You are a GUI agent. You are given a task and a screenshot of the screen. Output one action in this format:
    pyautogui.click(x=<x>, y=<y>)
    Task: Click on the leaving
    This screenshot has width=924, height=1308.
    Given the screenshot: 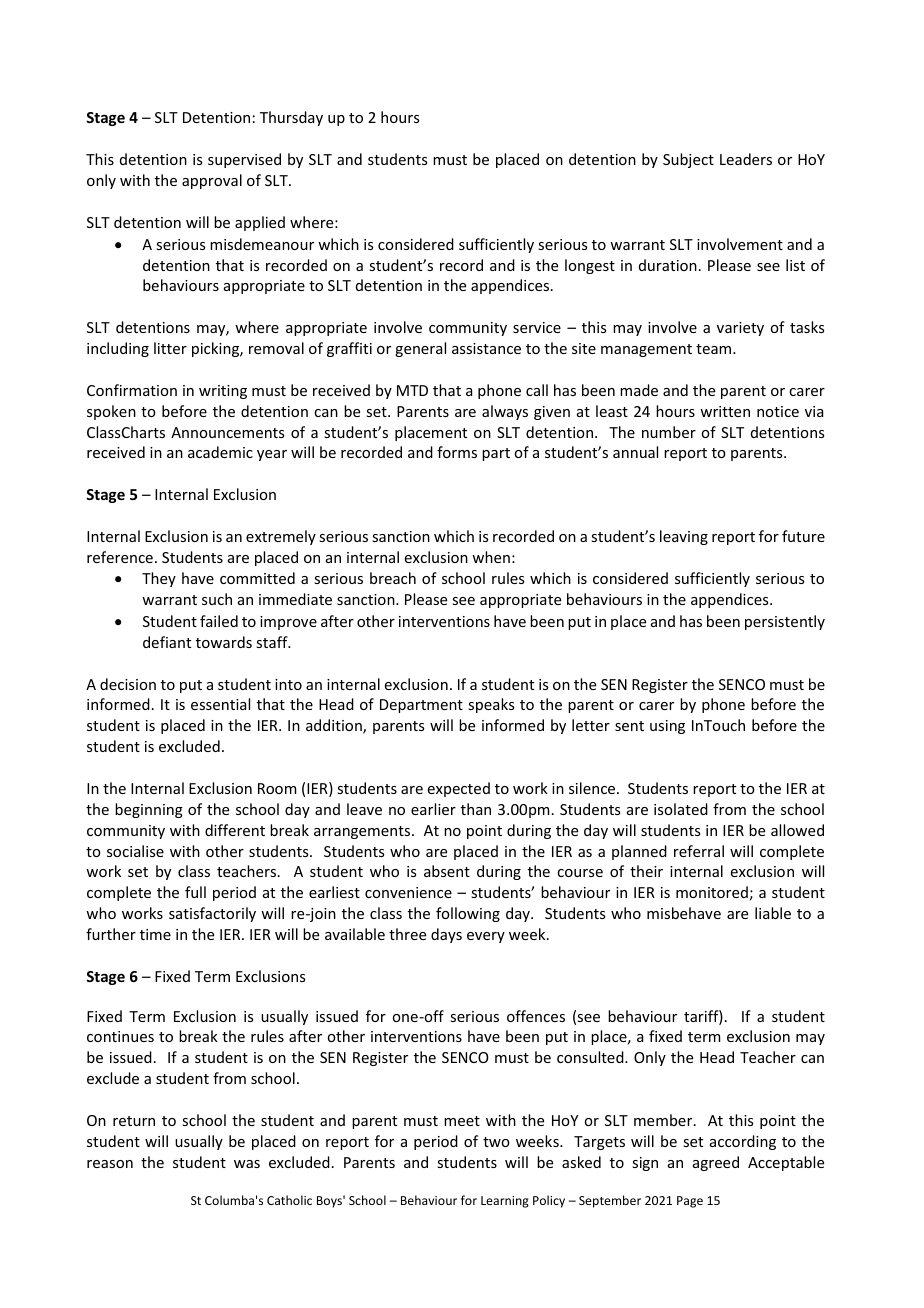 What is the action you would take?
    pyautogui.click(x=684, y=537)
